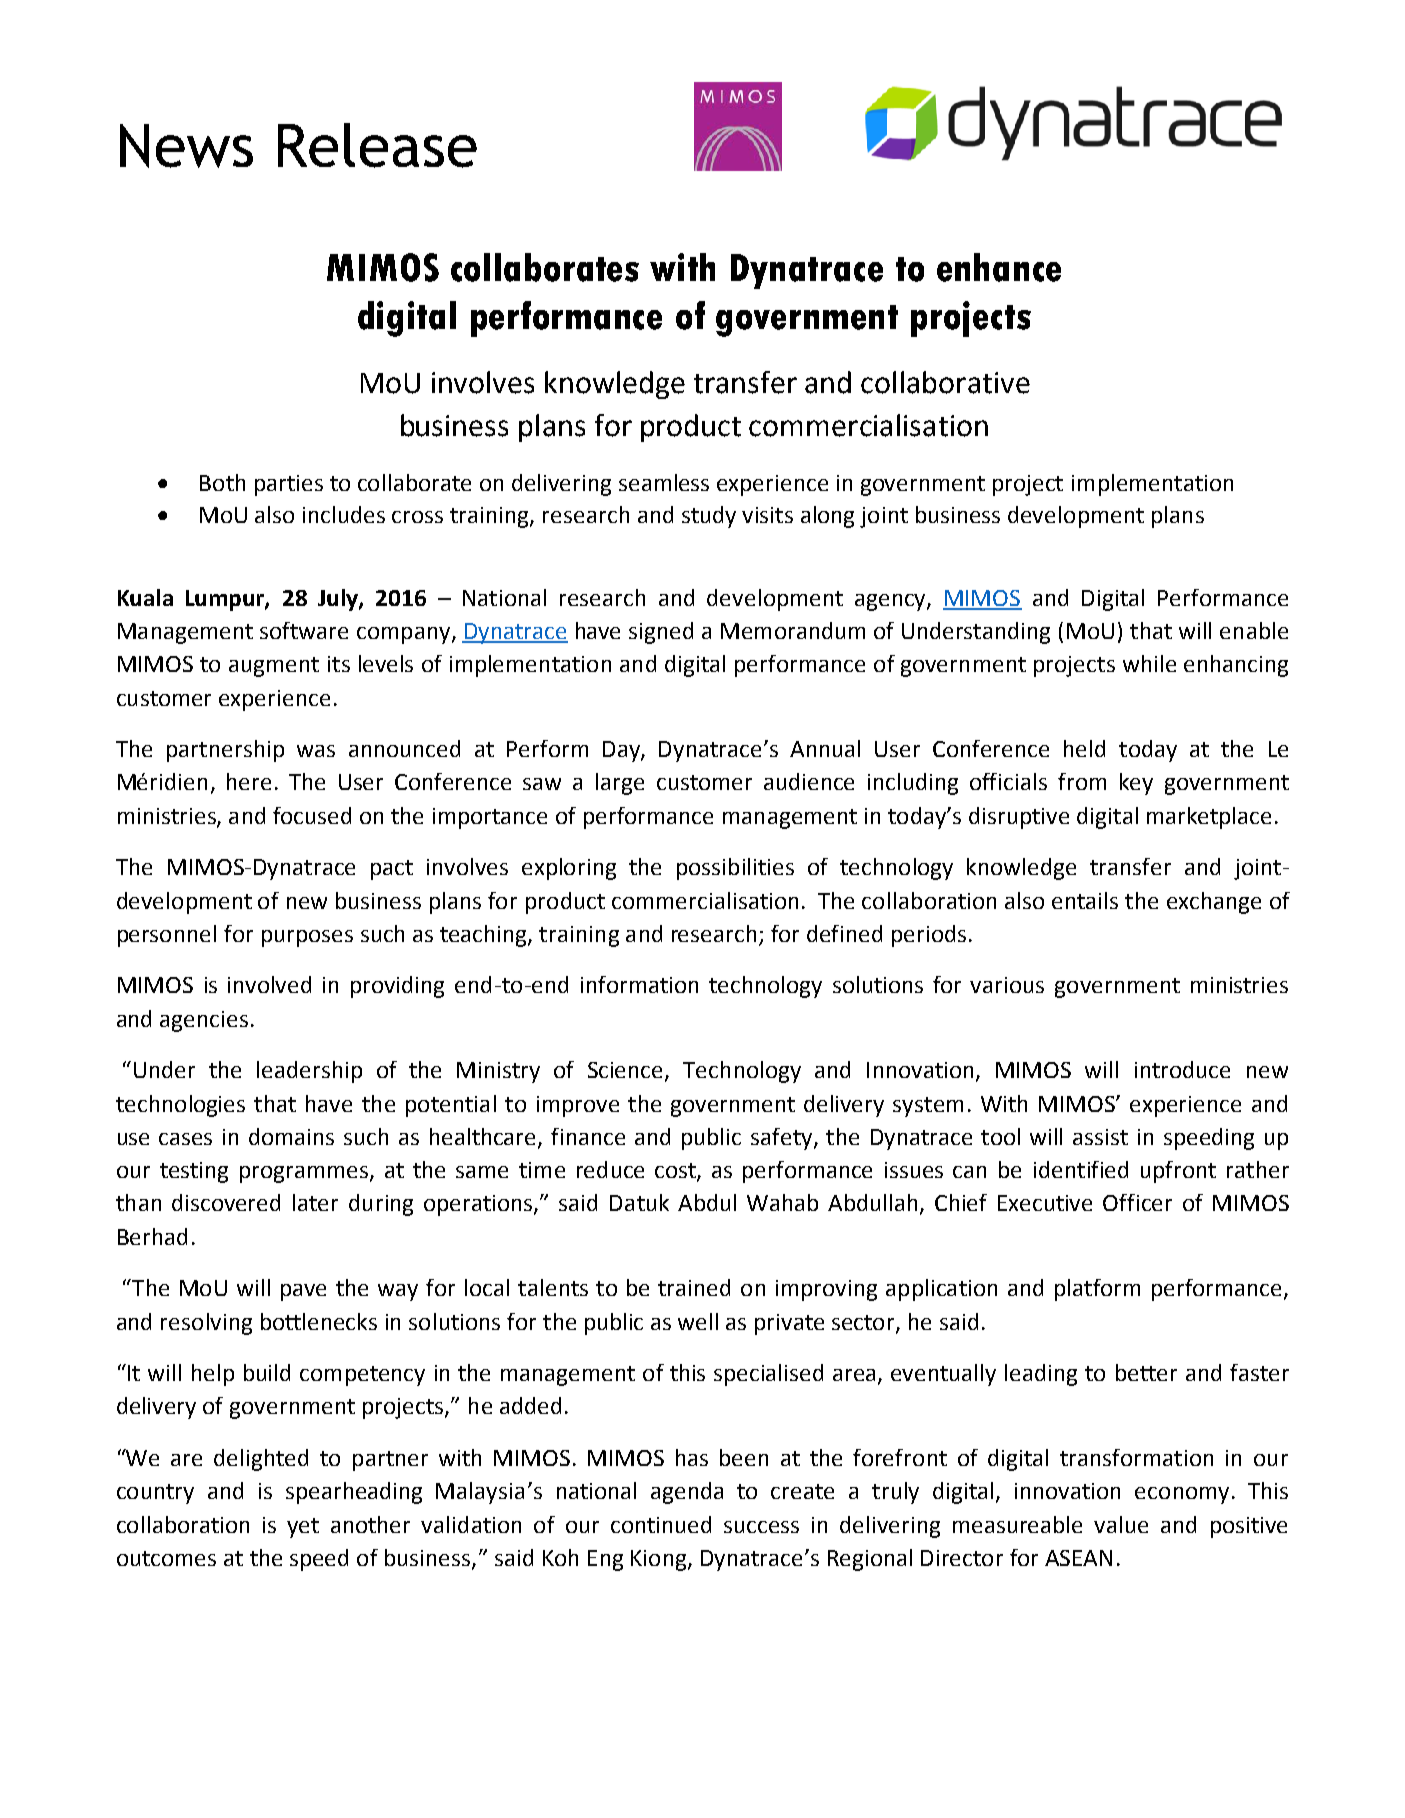  I want to click on News, so click(186, 146).
